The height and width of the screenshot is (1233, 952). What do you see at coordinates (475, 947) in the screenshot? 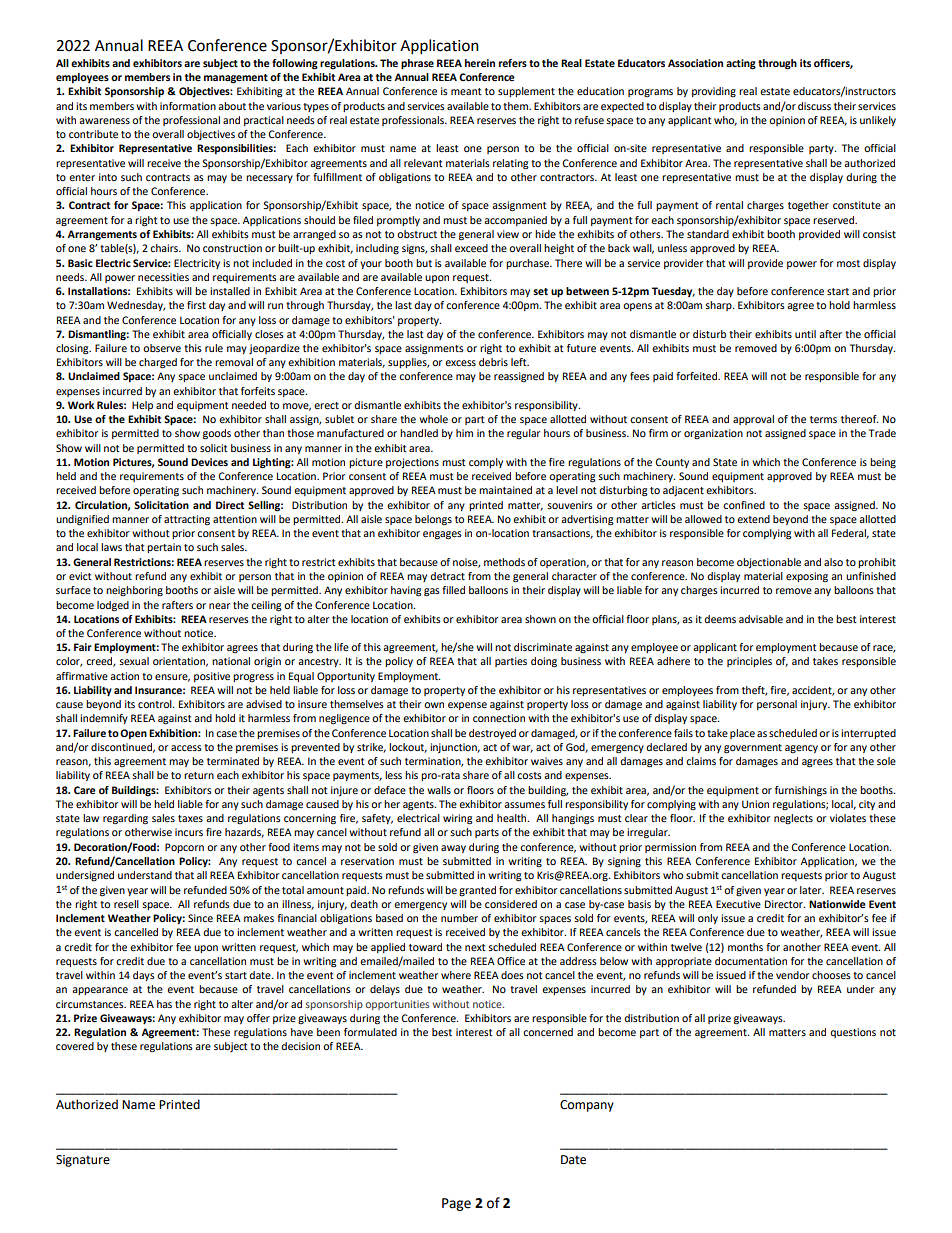
I see `next` at bounding box center [475, 947].
